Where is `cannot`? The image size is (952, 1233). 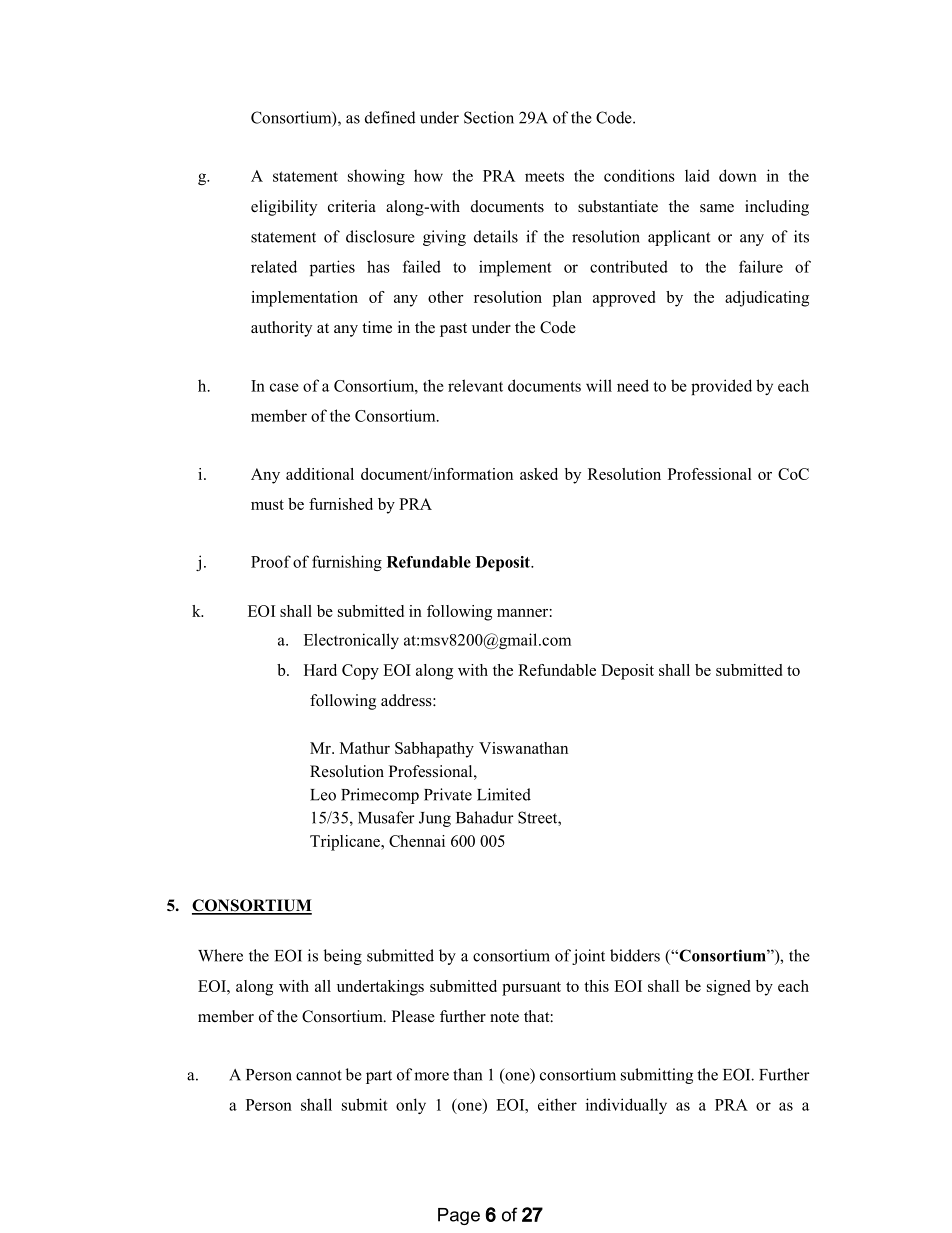 cannot is located at coordinates (319, 1075).
